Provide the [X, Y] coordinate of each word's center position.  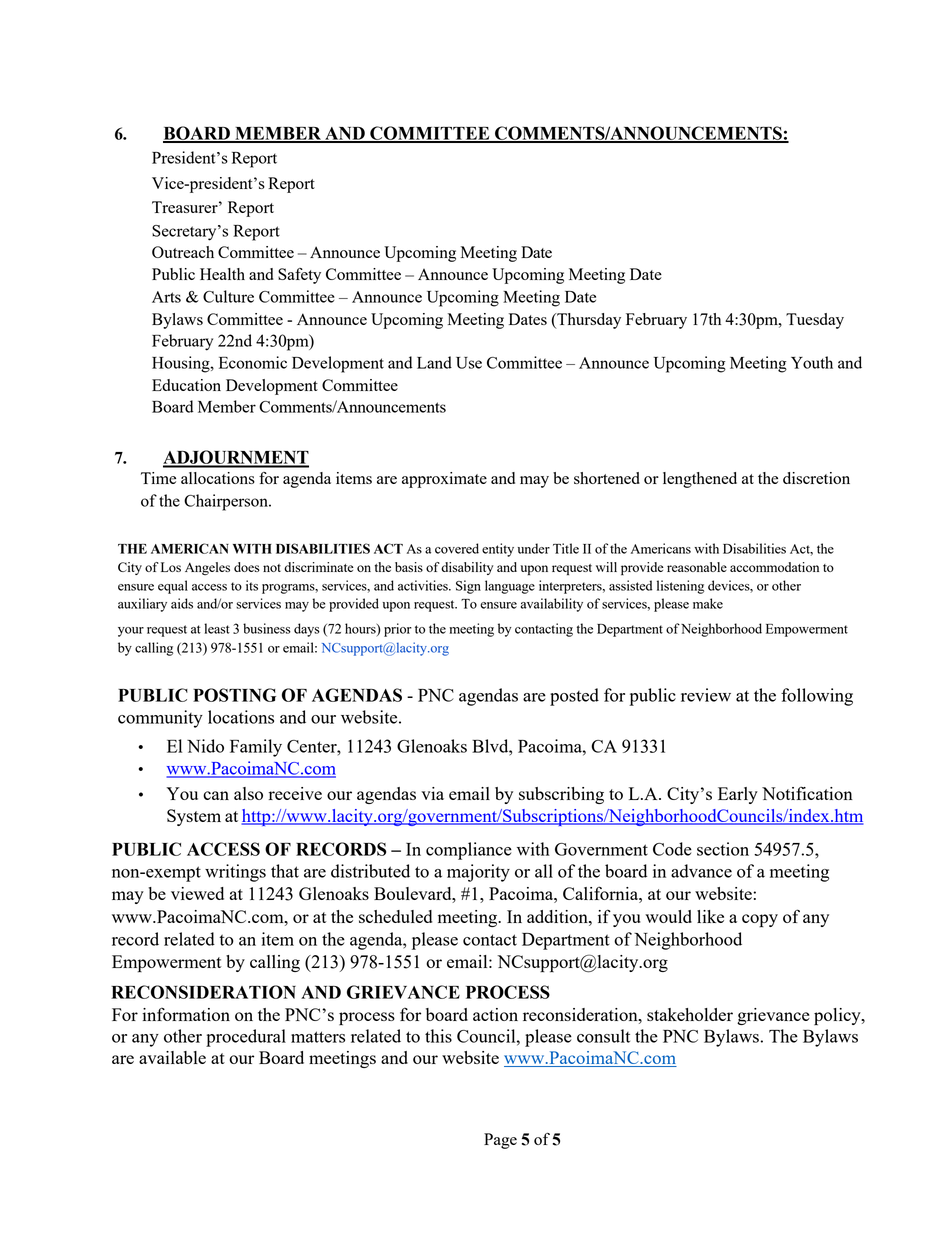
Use [469, 363]
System [194, 817]
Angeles [207, 568]
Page [500, 1141]
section [723, 849]
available [172, 1057]
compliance [469, 851]
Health [222, 274]
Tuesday [815, 321]
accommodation [774, 567]
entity [498, 550]
